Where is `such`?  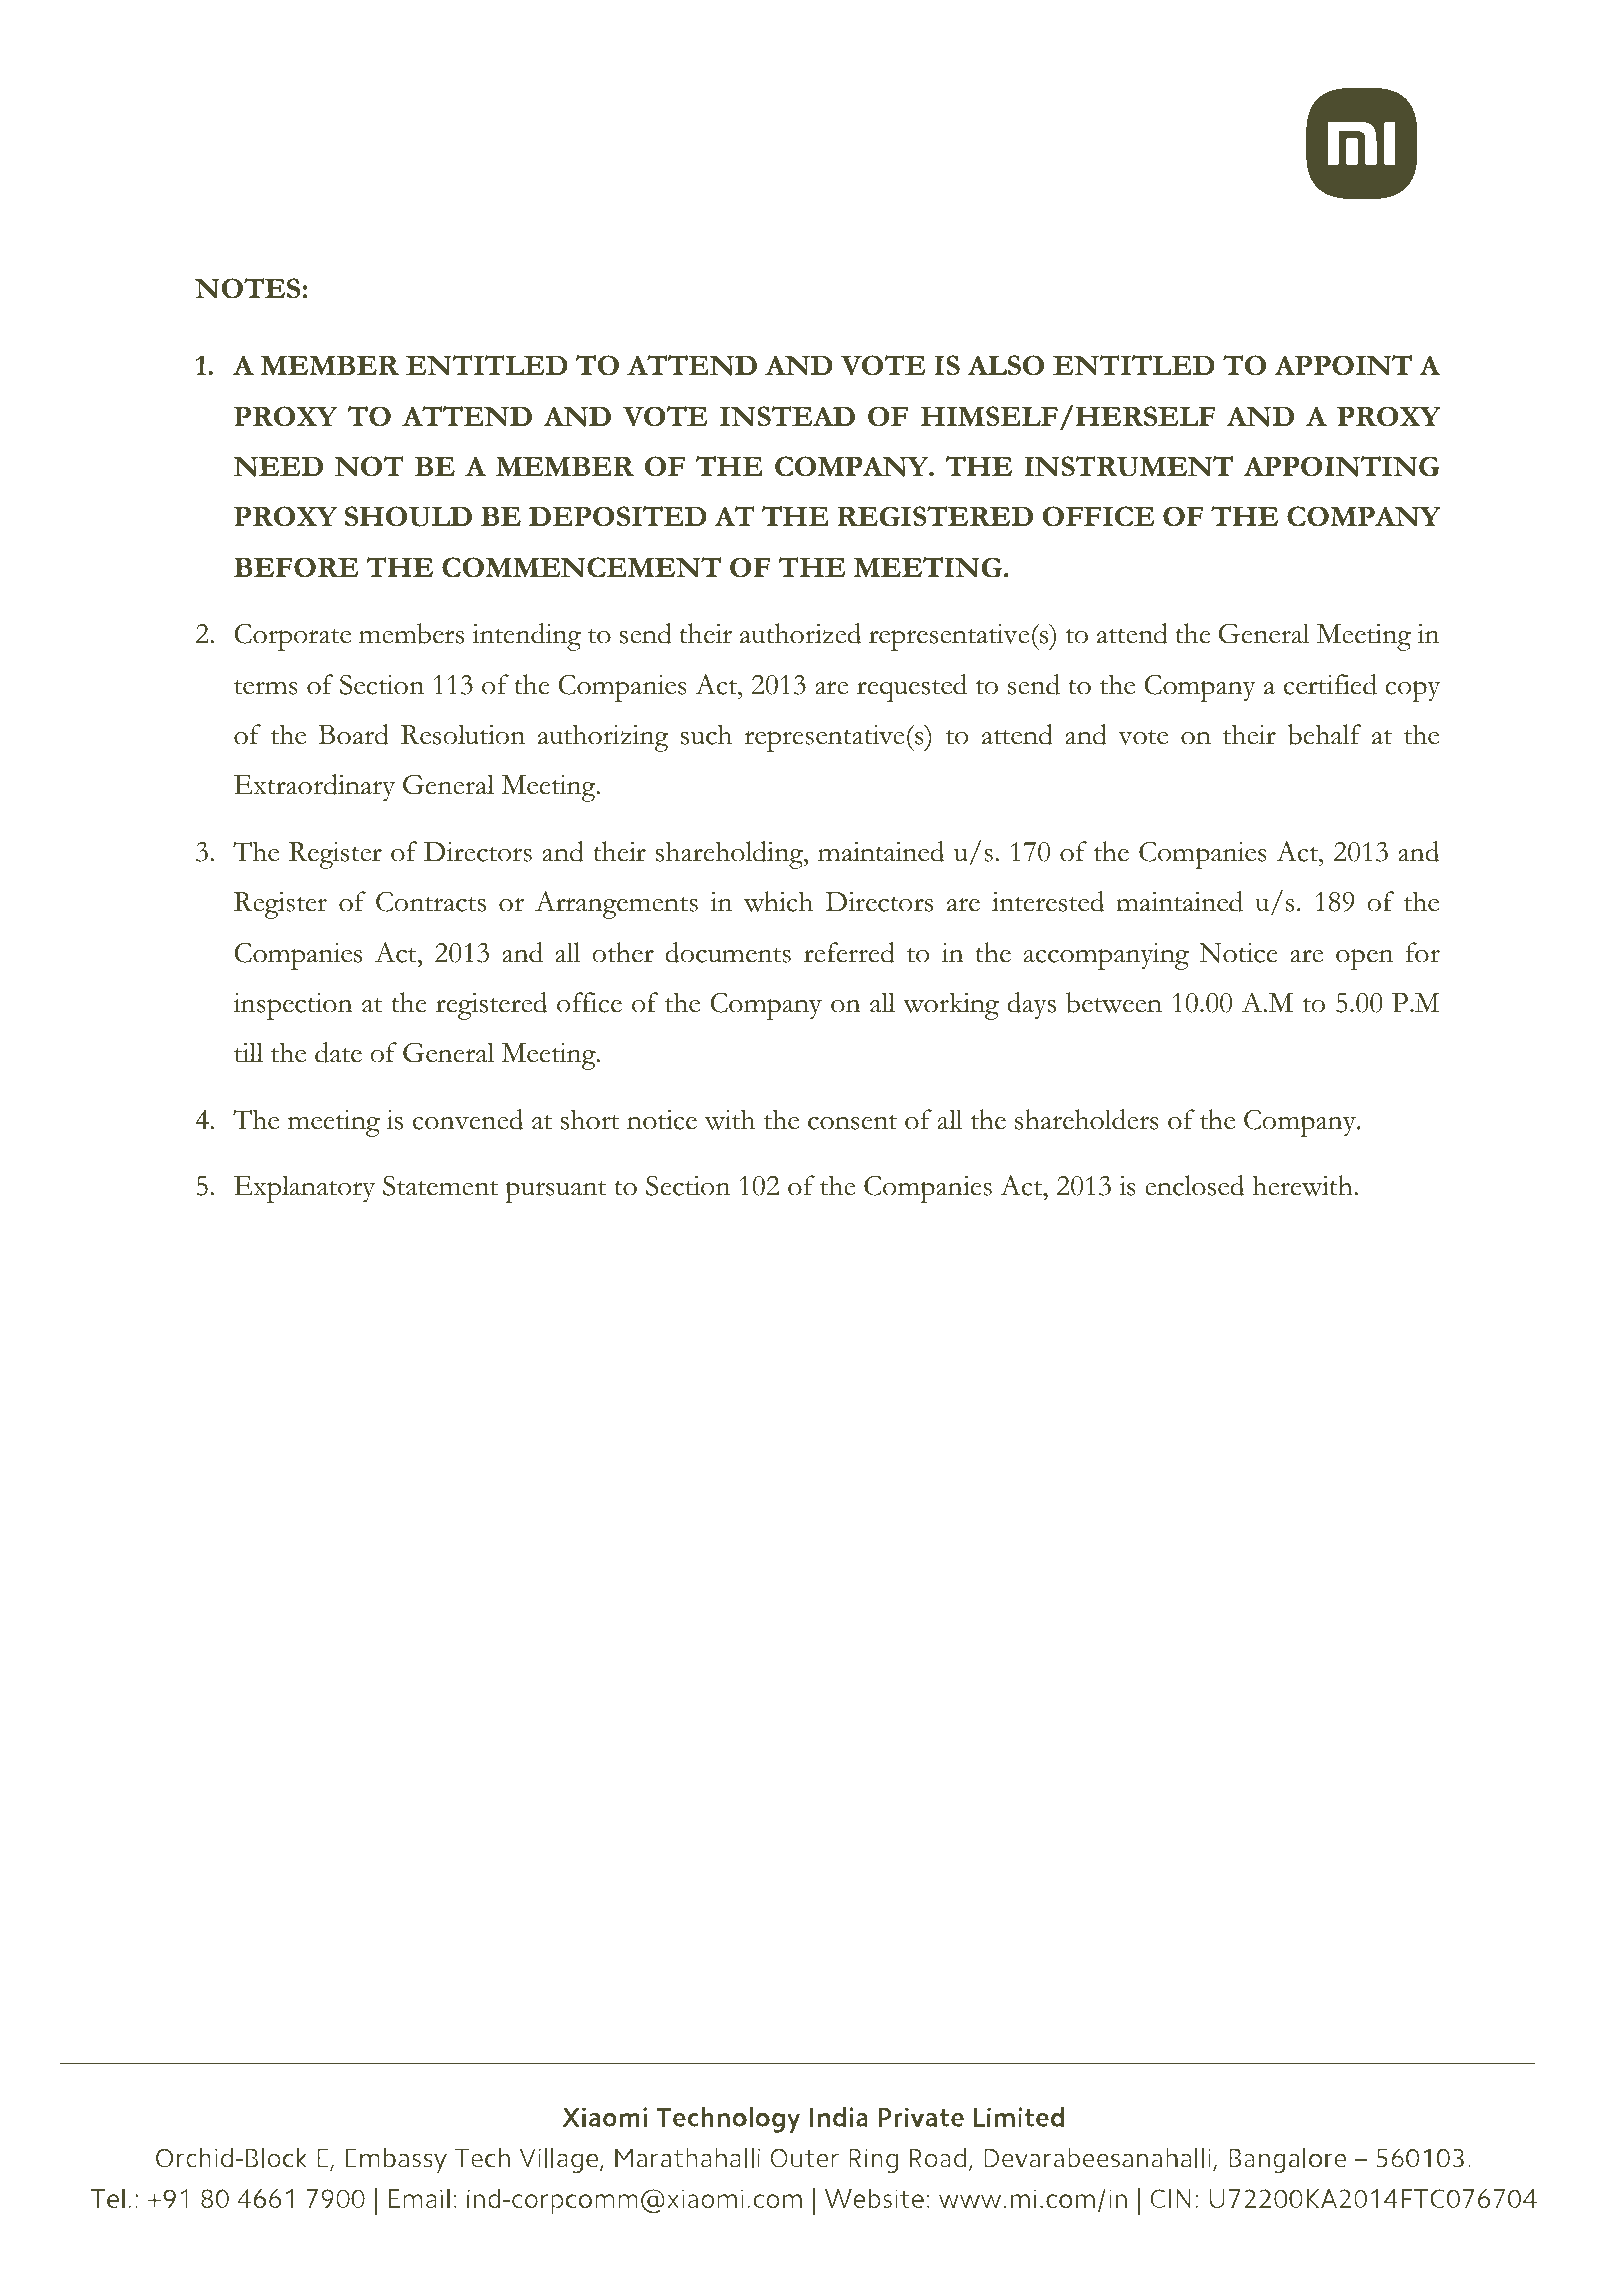 such is located at coordinates (706, 734).
